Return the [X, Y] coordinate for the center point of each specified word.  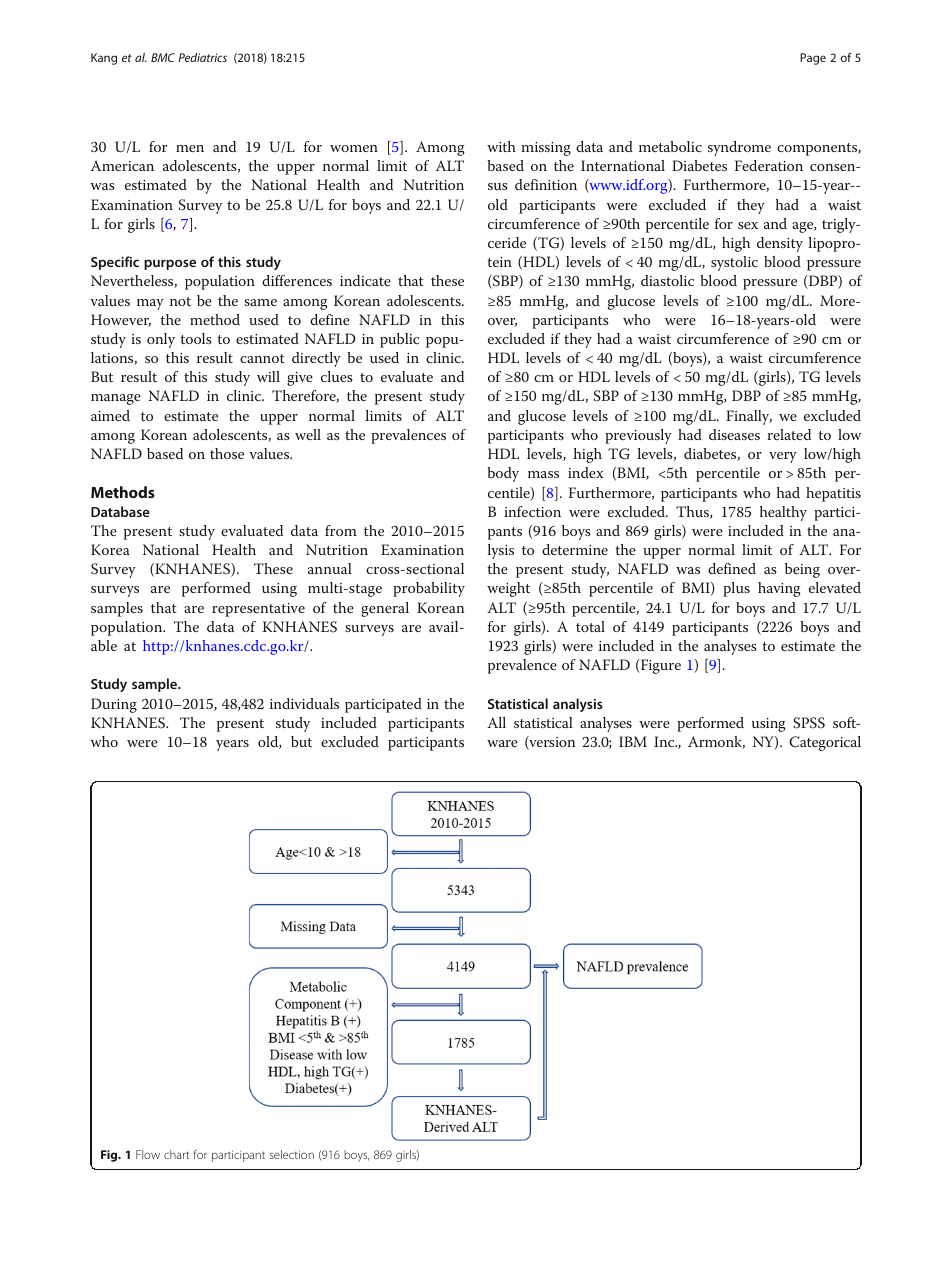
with [501, 146]
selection [292, 1154]
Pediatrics [202, 57]
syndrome [739, 148]
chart [176, 1154]
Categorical [825, 743]
